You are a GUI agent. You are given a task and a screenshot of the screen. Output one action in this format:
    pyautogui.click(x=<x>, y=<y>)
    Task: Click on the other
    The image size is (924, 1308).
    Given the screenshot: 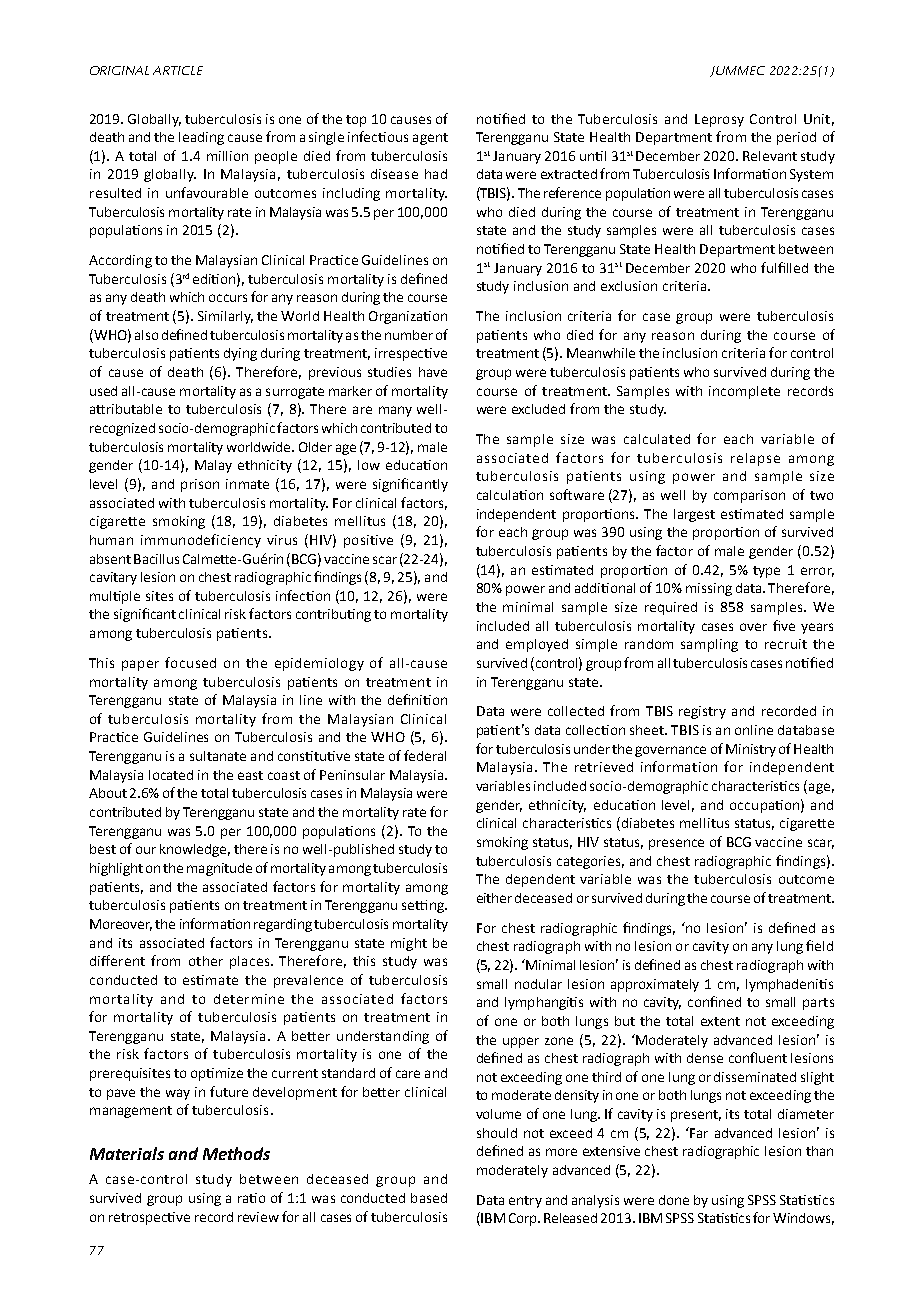 What is the action you would take?
    pyautogui.click(x=206, y=961)
